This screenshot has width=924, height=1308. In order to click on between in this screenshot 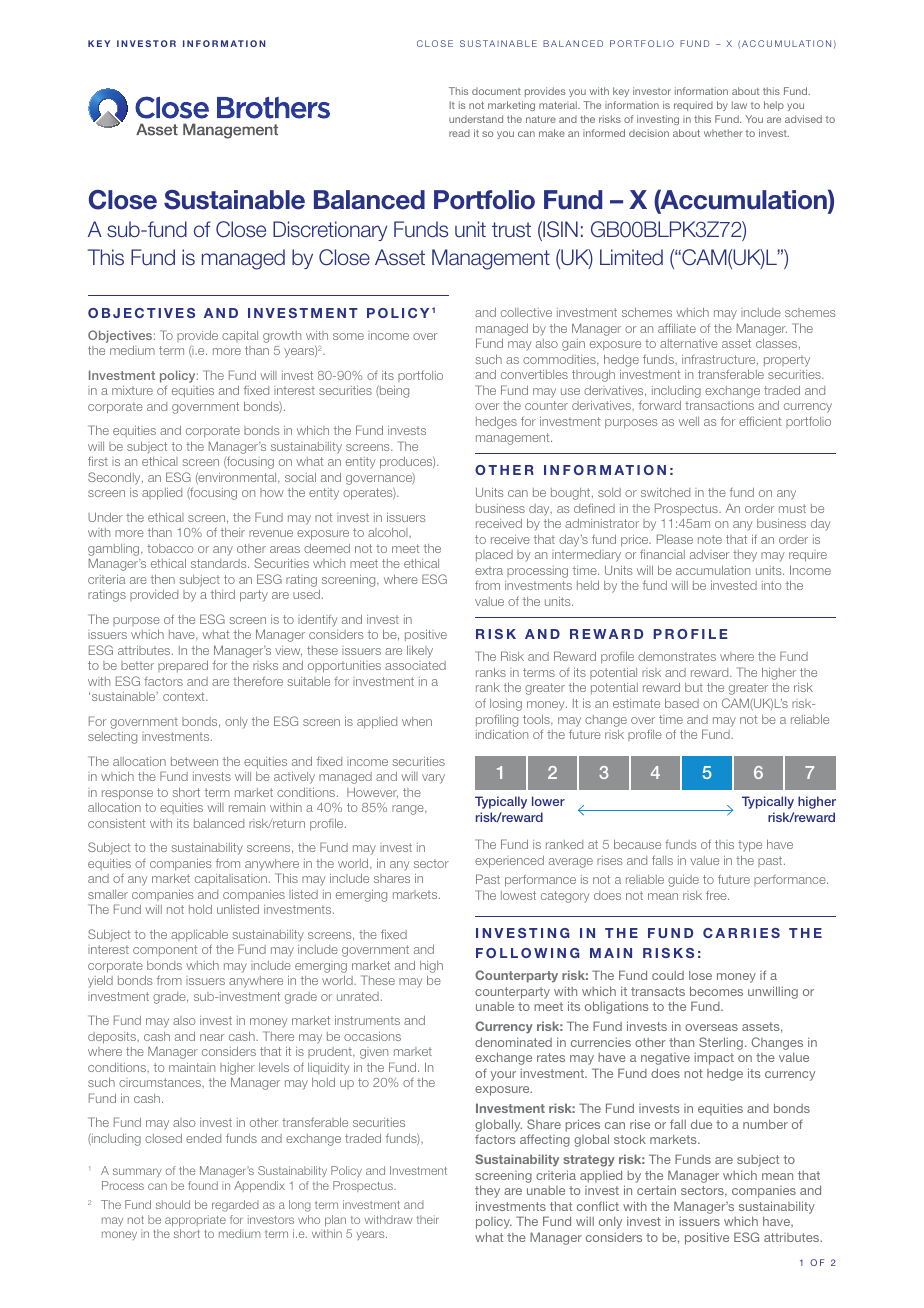, I will do `click(194, 761)`.
